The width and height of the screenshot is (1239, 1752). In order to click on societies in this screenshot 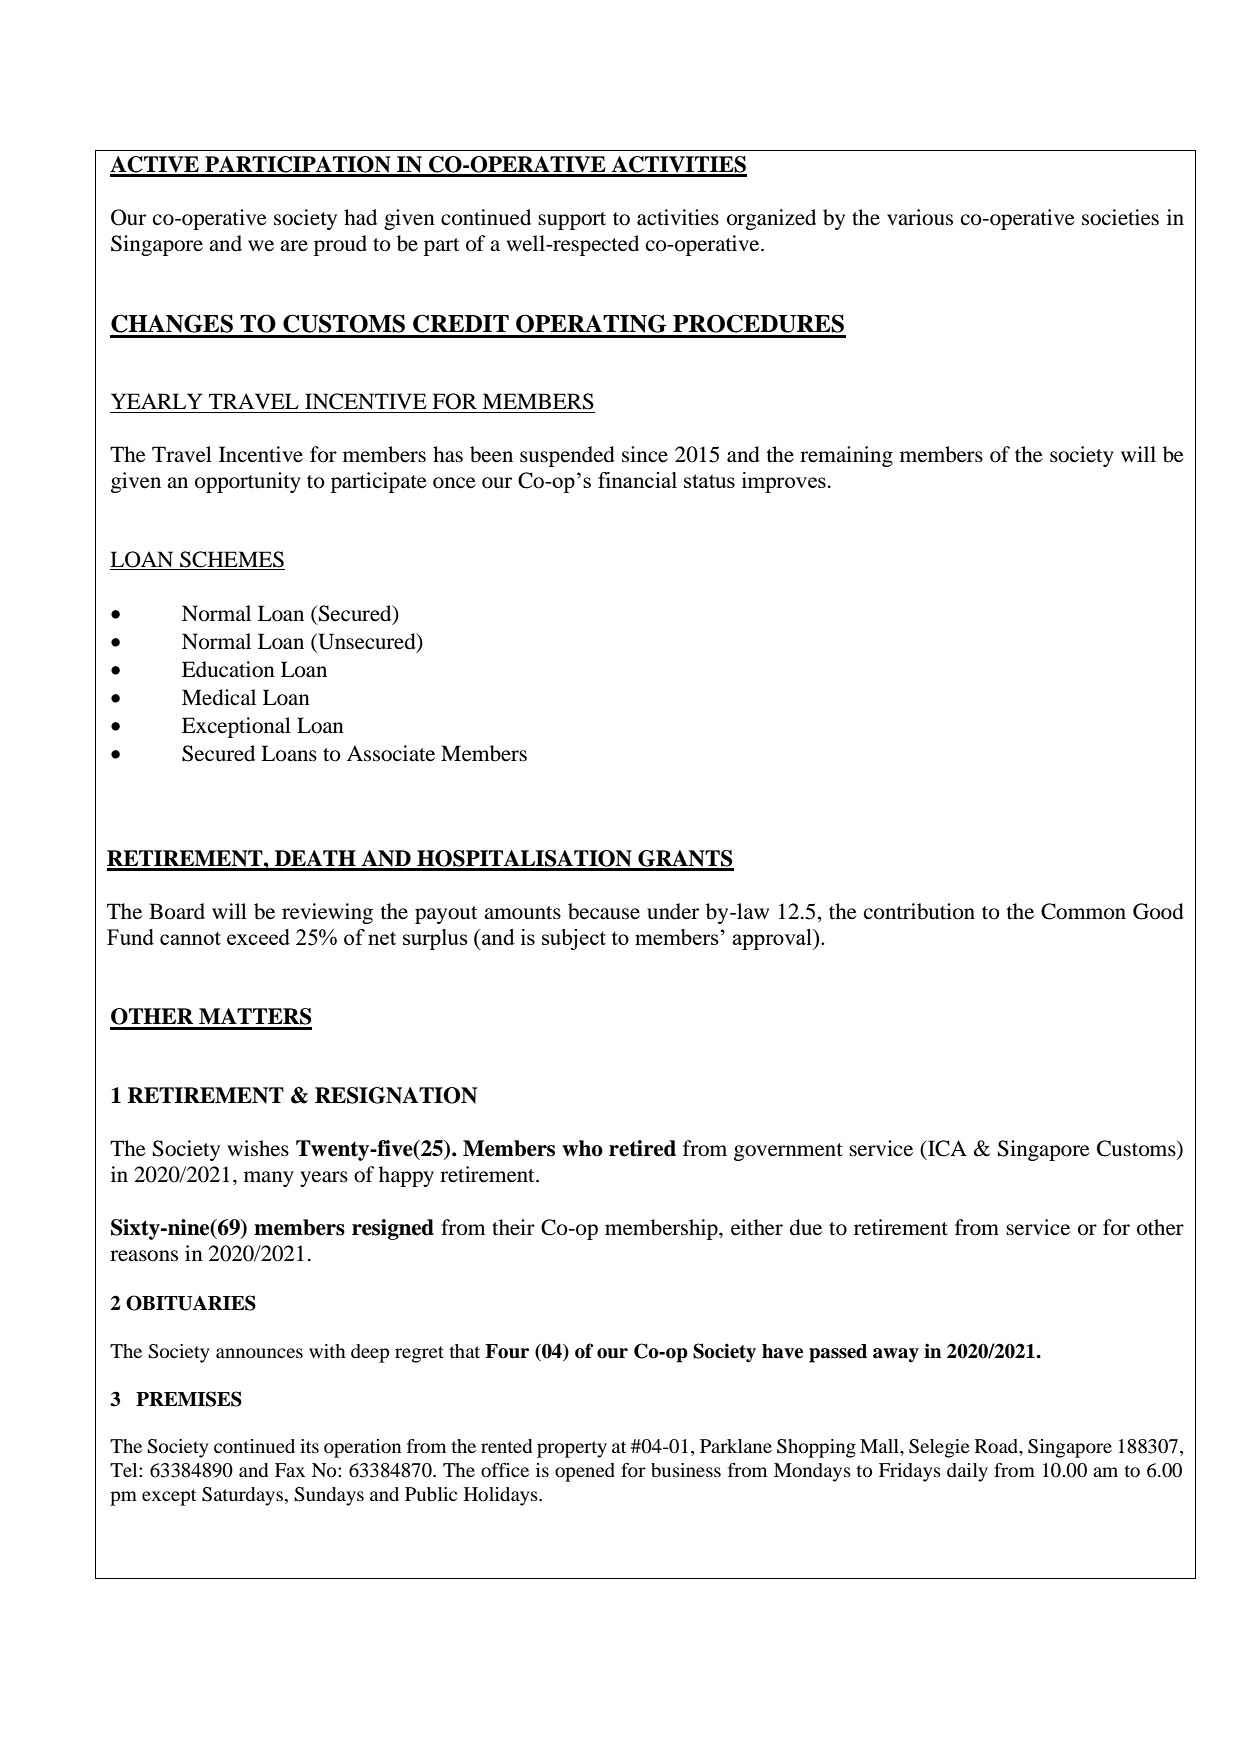, I will do `click(1120, 217)`.
